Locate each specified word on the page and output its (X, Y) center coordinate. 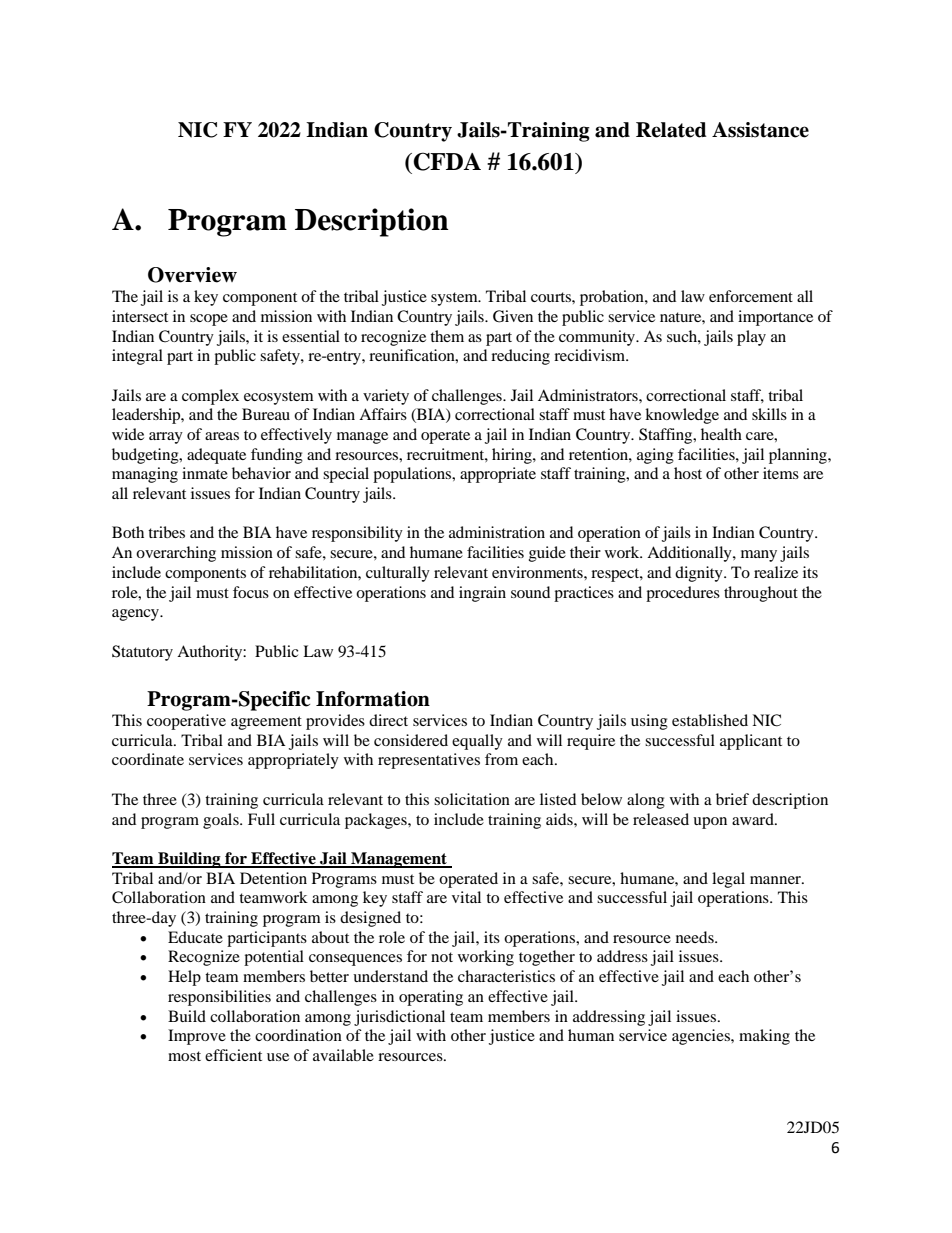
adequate (216, 456)
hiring (513, 456)
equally (477, 742)
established (710, 720)
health (721, 434)
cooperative (186, 722)
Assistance (760, 130)
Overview (192, 275)
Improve (197, 1037)
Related (671, 130)
